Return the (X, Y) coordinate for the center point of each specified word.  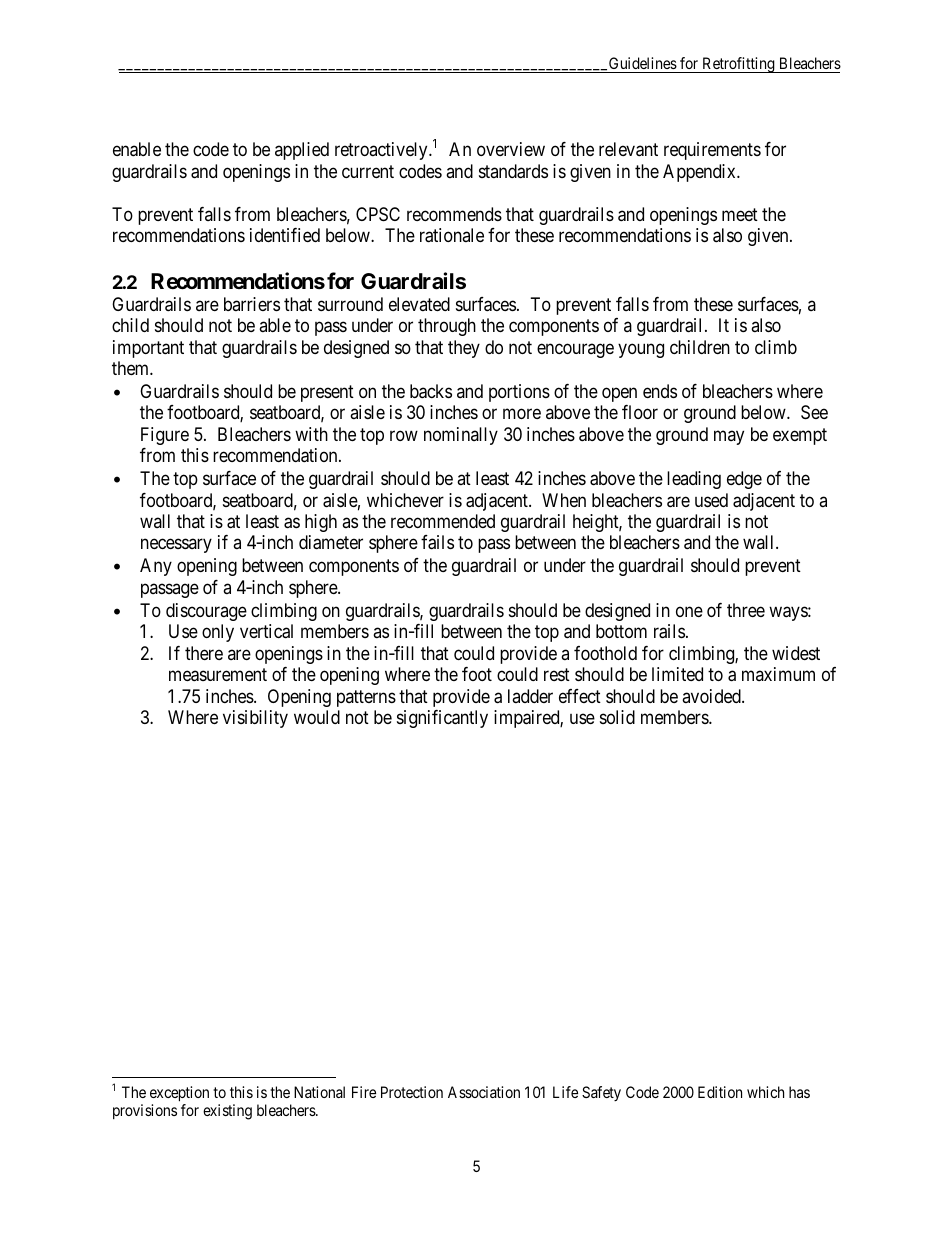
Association (484, 1092)
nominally (461, 436)
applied (302, 151)
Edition (720, 1092)
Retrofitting (738, 65)
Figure (165, 436)
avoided (712, 696)
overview (511, 149)
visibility (255, 719)
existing (227, 1112)
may (729, 437)
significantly (442, 719)
